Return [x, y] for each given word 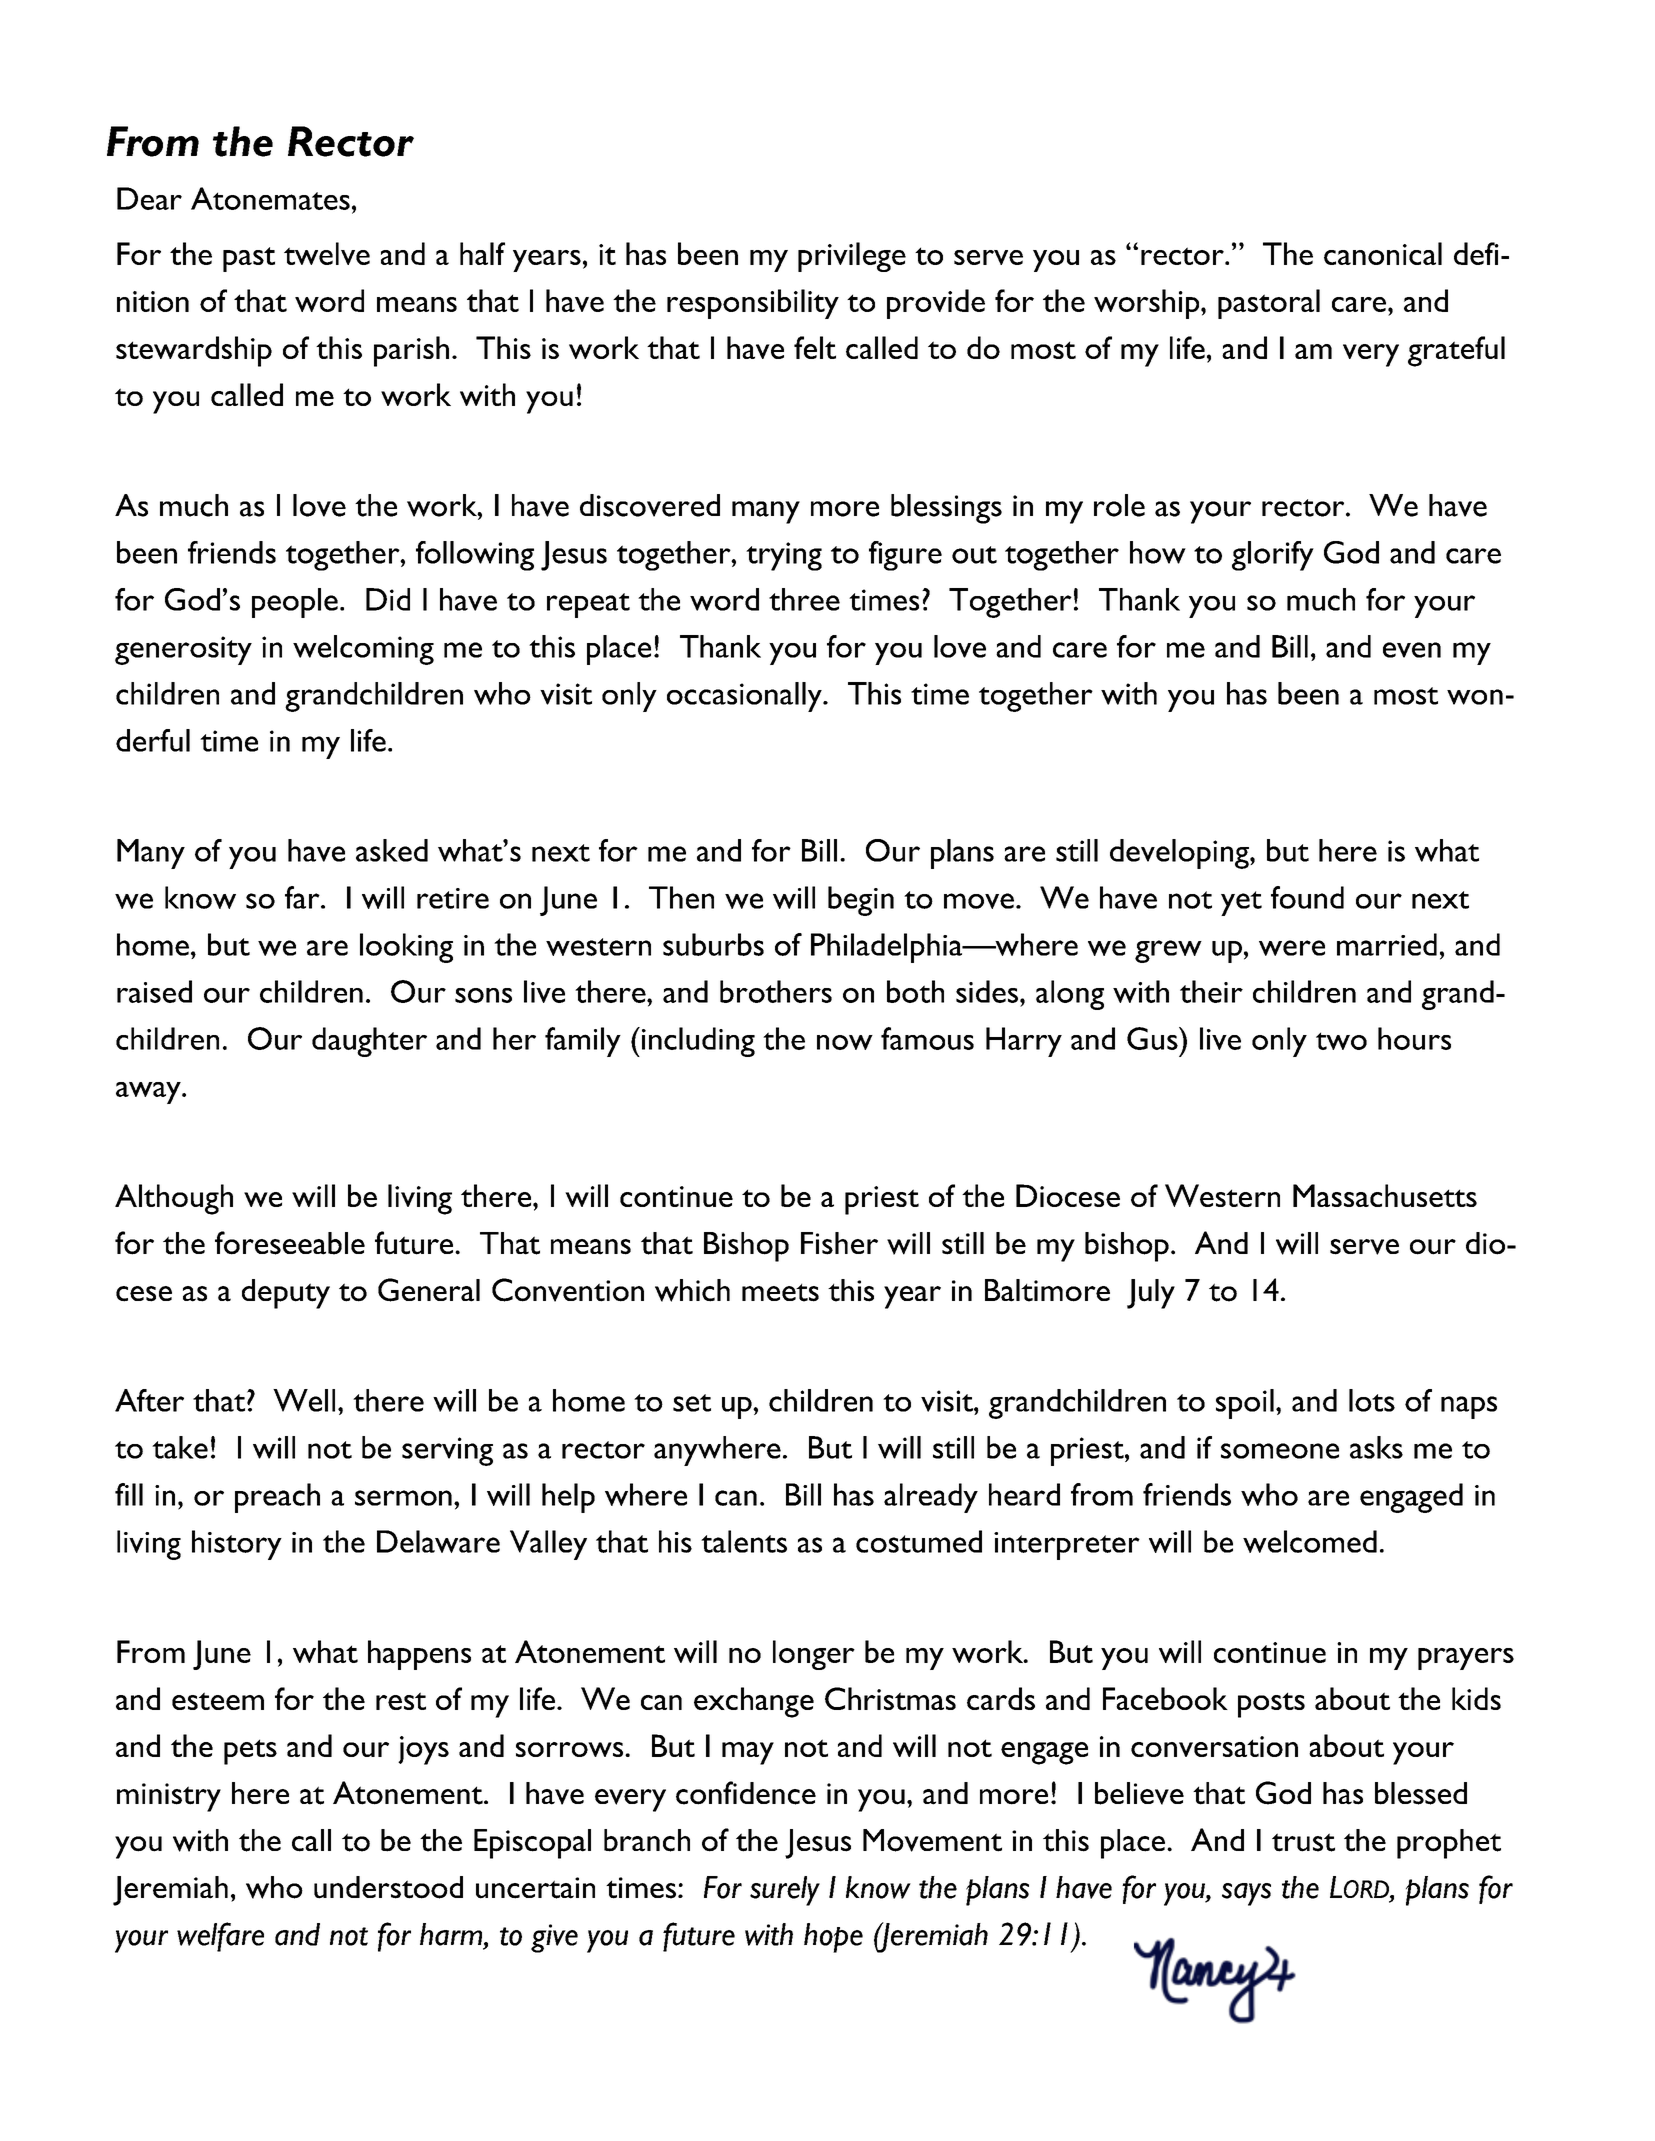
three [804, 599]
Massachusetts [1385, 1195]
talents [744, 1541]
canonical [1383, 253]
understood [388, 1887]
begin [861, 901]
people [295, 603]
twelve [327, 253]
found [1307, 897]
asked [392, 850]
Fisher [839, 1243]
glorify [1273, 556]
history [237, 1545]
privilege [852, 257]
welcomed [1310, 1541]
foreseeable [290, 1243]
